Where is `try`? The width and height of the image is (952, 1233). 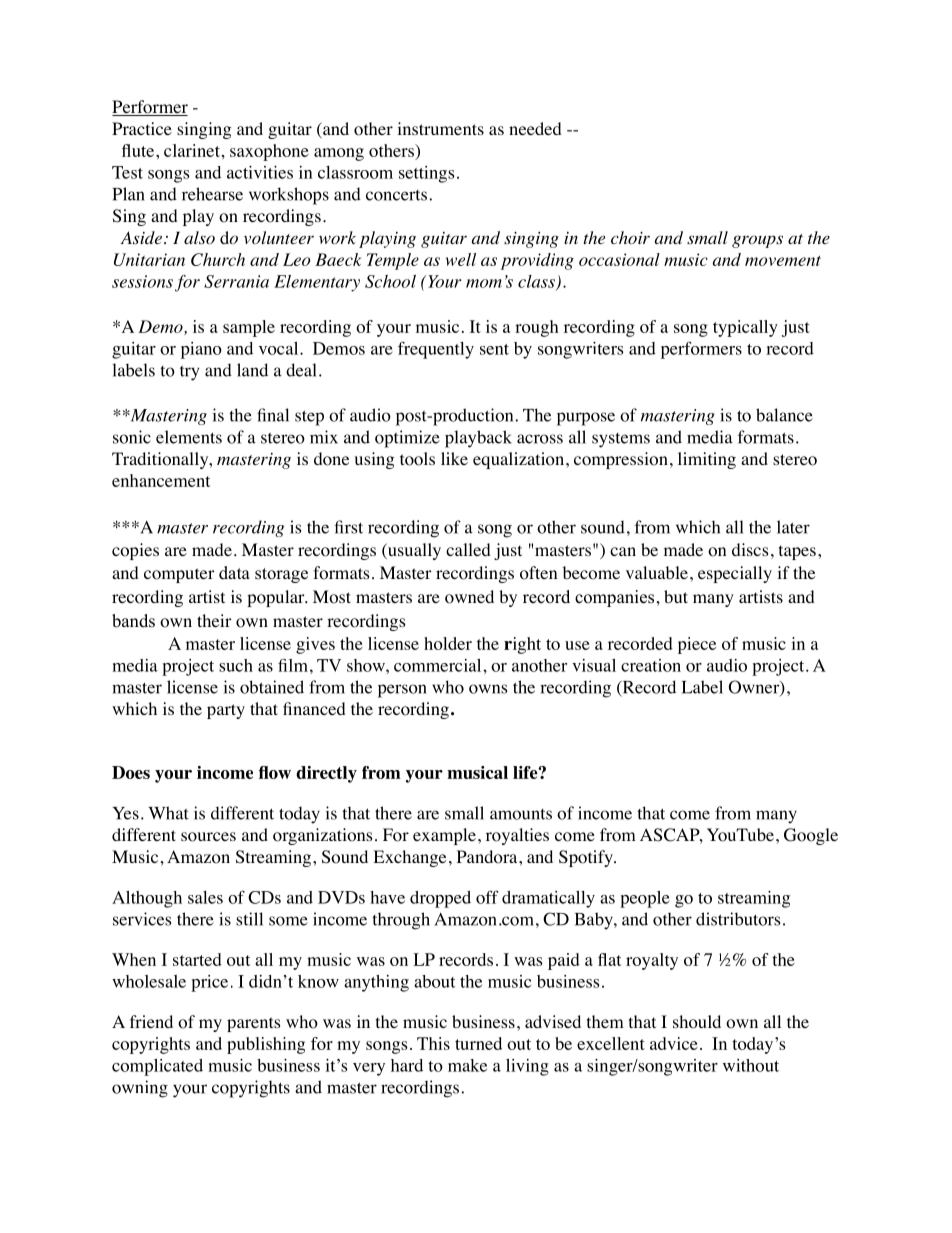
try is located at coordinates (189, 373).
